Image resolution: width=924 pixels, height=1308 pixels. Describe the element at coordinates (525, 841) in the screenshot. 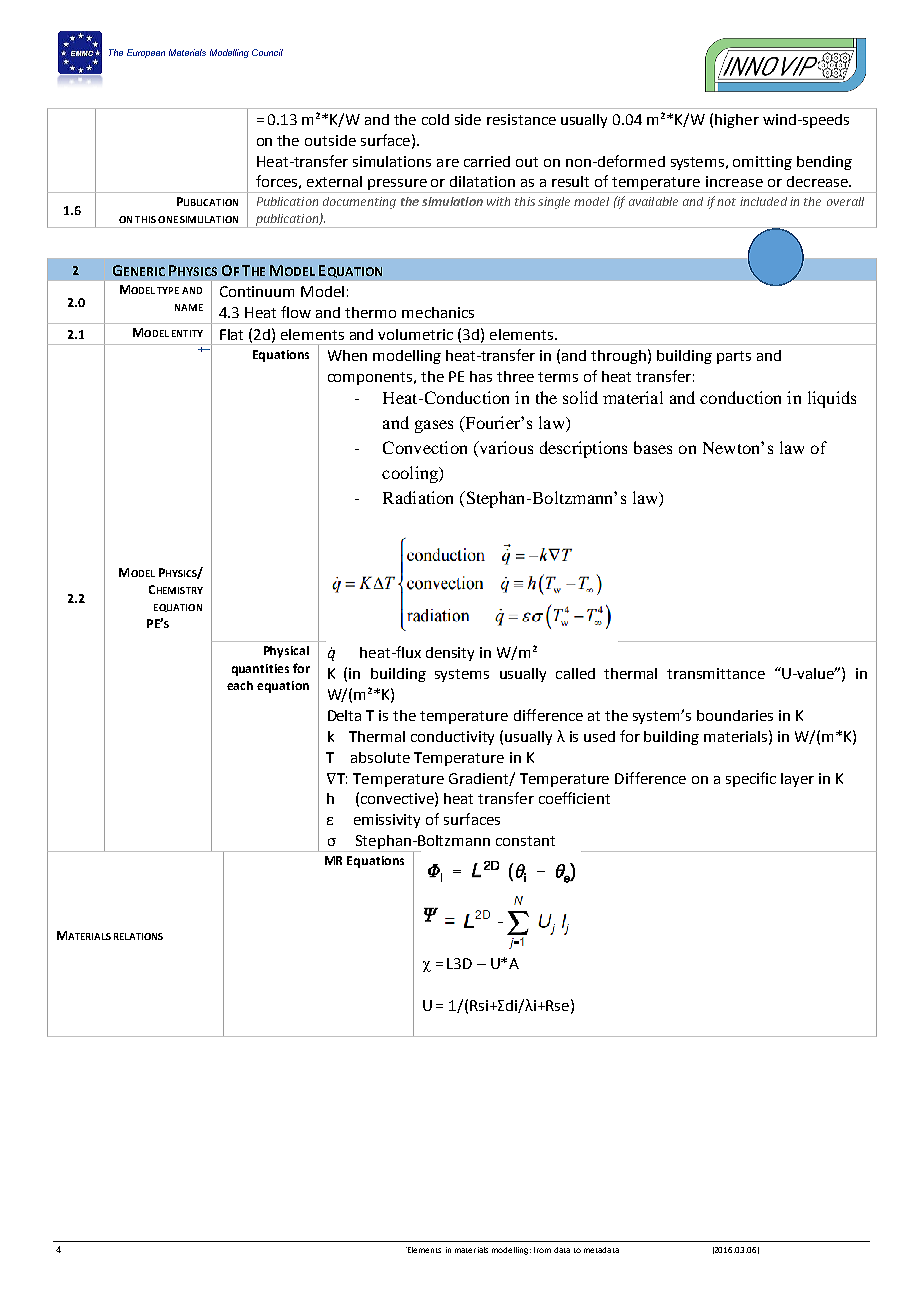

I see `constant` at that location.
